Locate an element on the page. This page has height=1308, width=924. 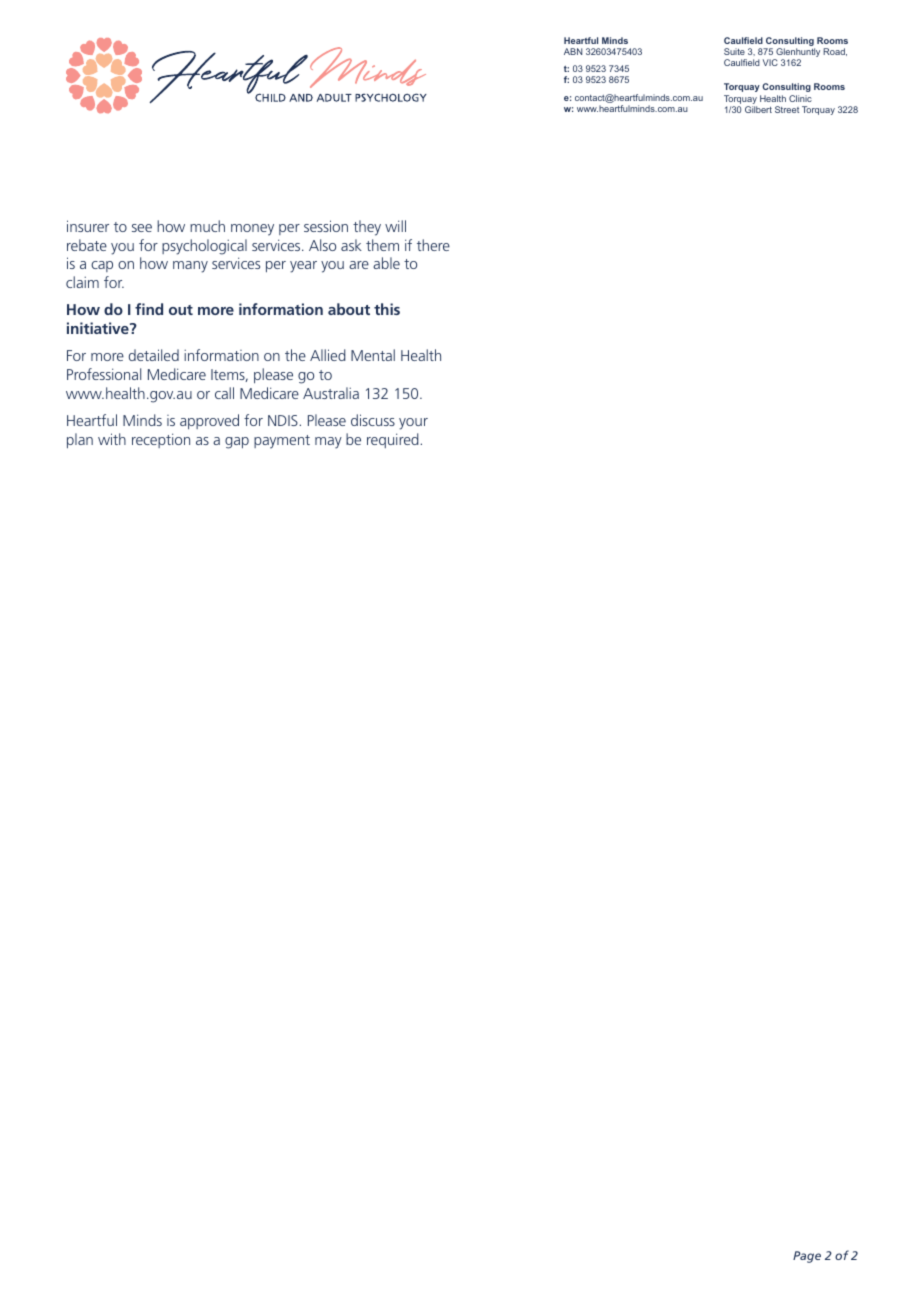
required is located at coordinates (393, 440).
